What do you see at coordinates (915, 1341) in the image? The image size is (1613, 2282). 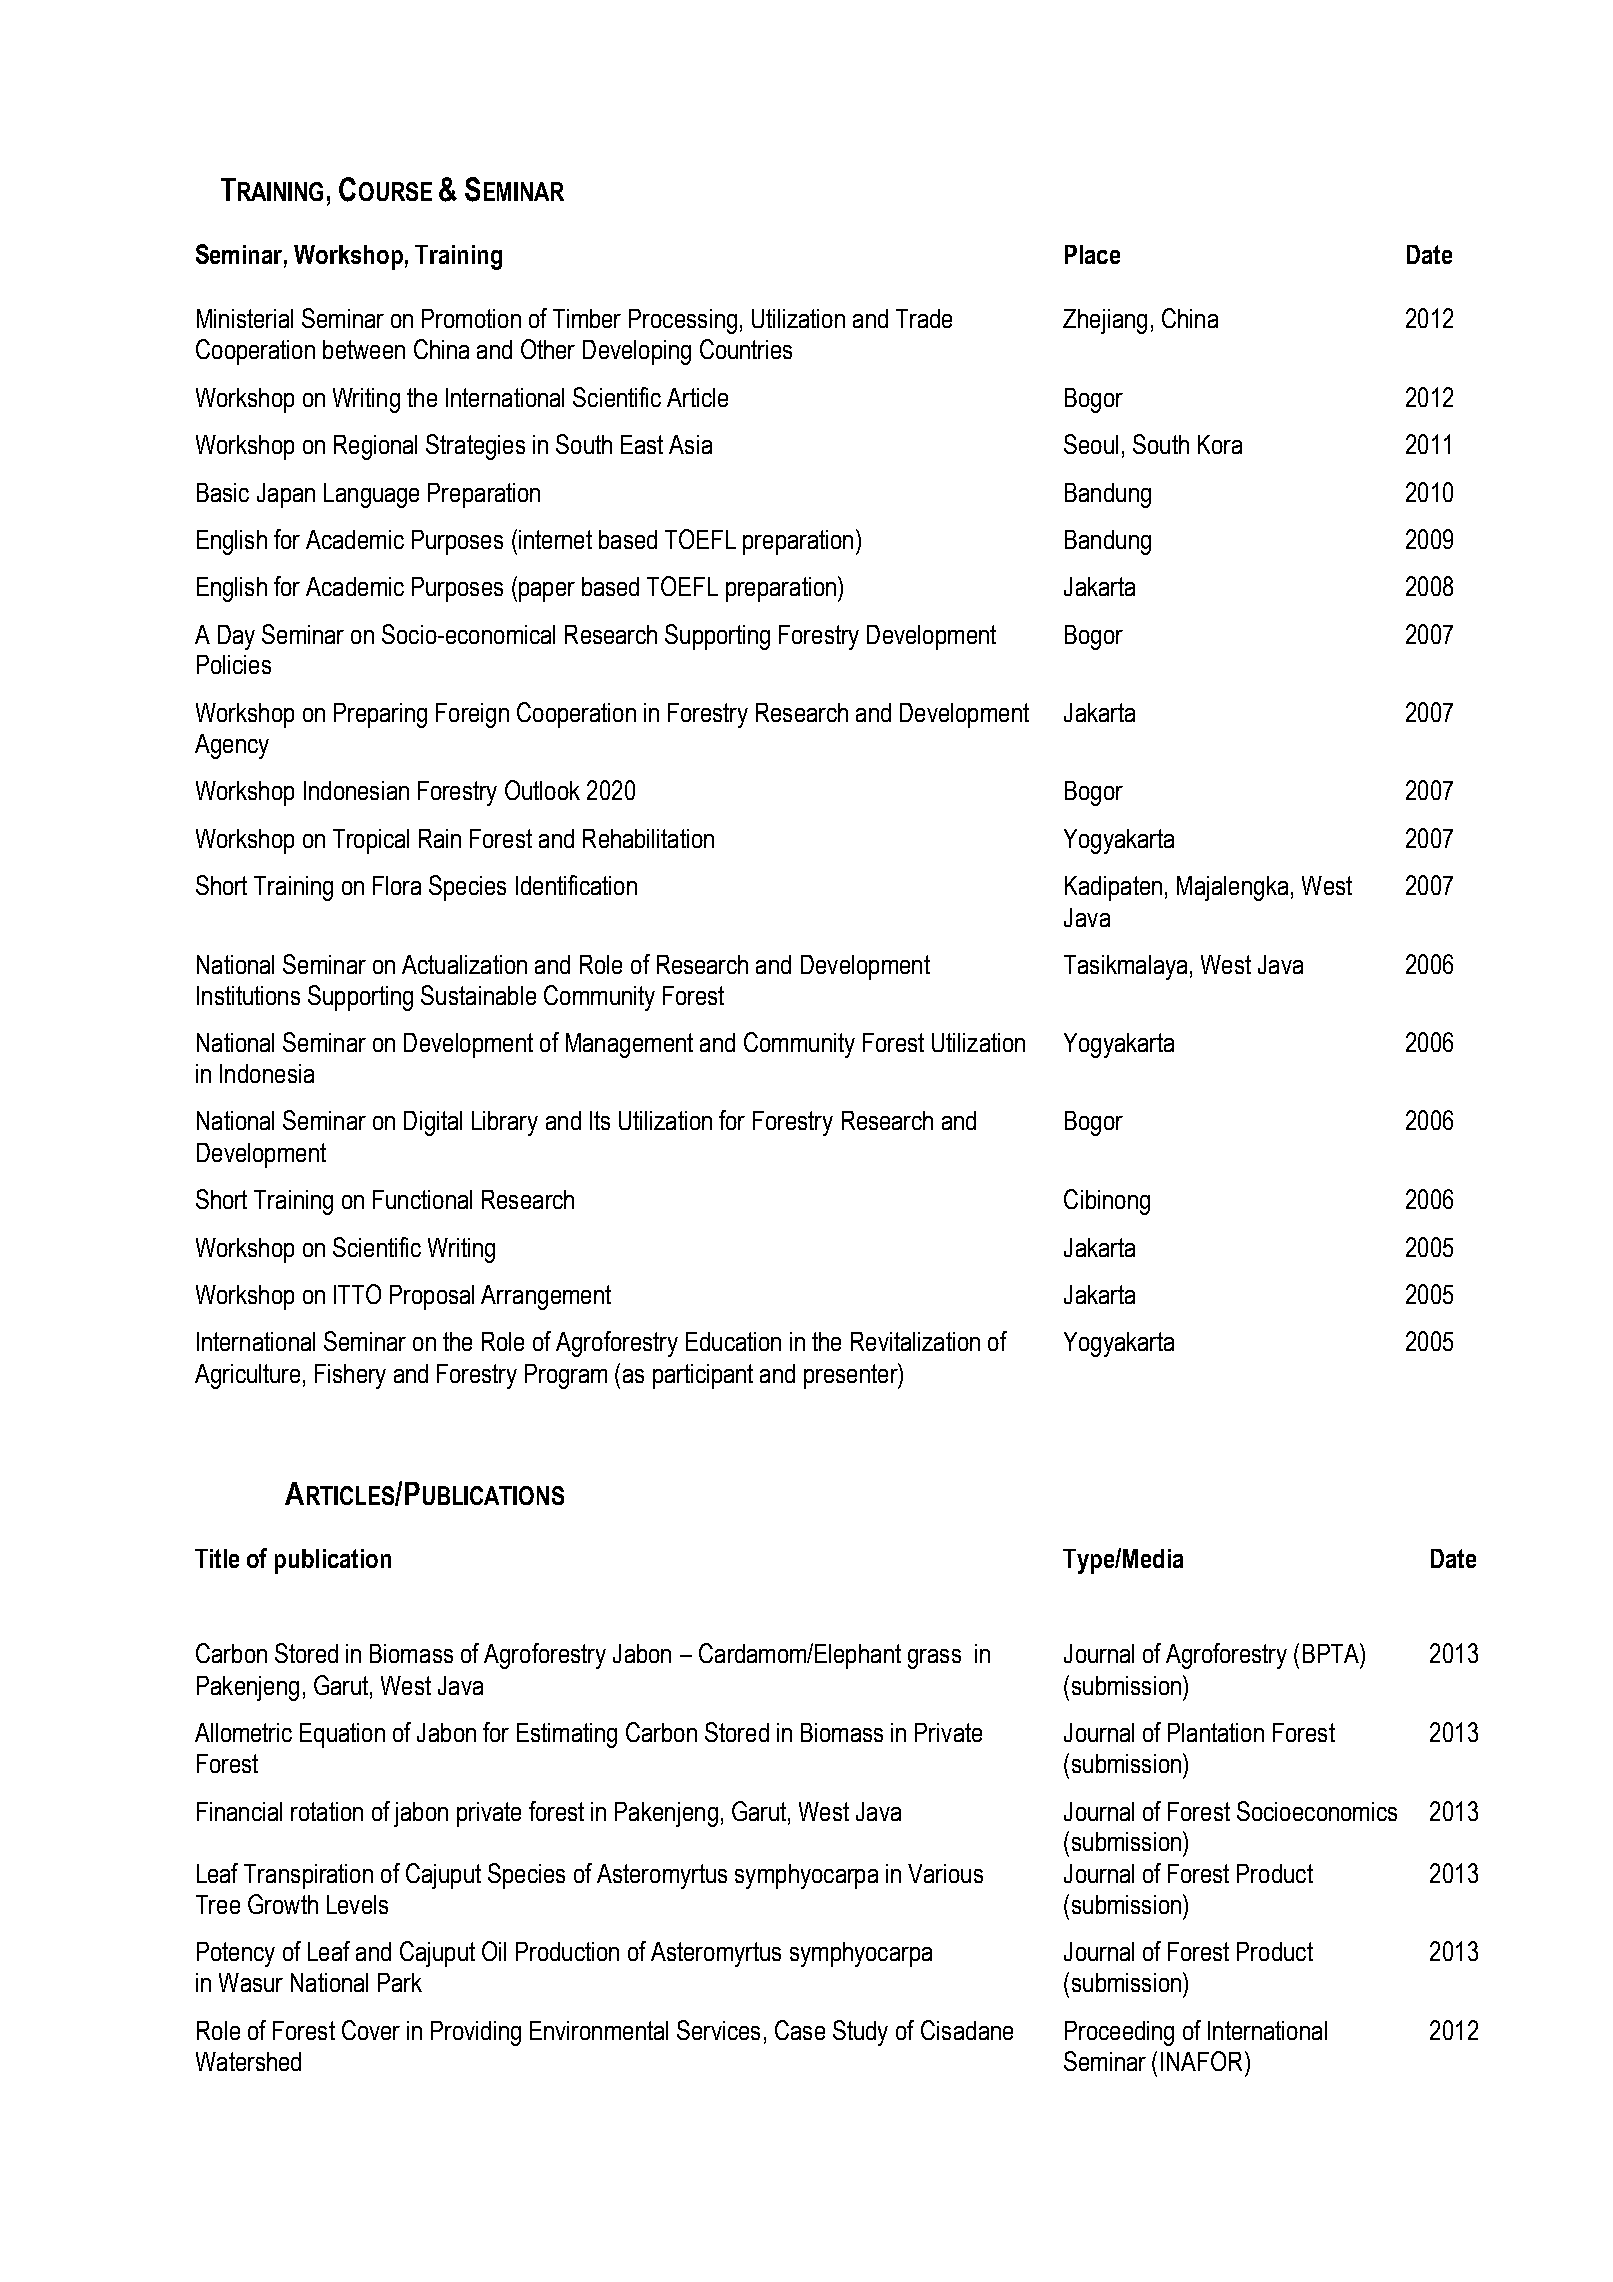 I see `Revitalization` at bounding box center [915, 1341].
